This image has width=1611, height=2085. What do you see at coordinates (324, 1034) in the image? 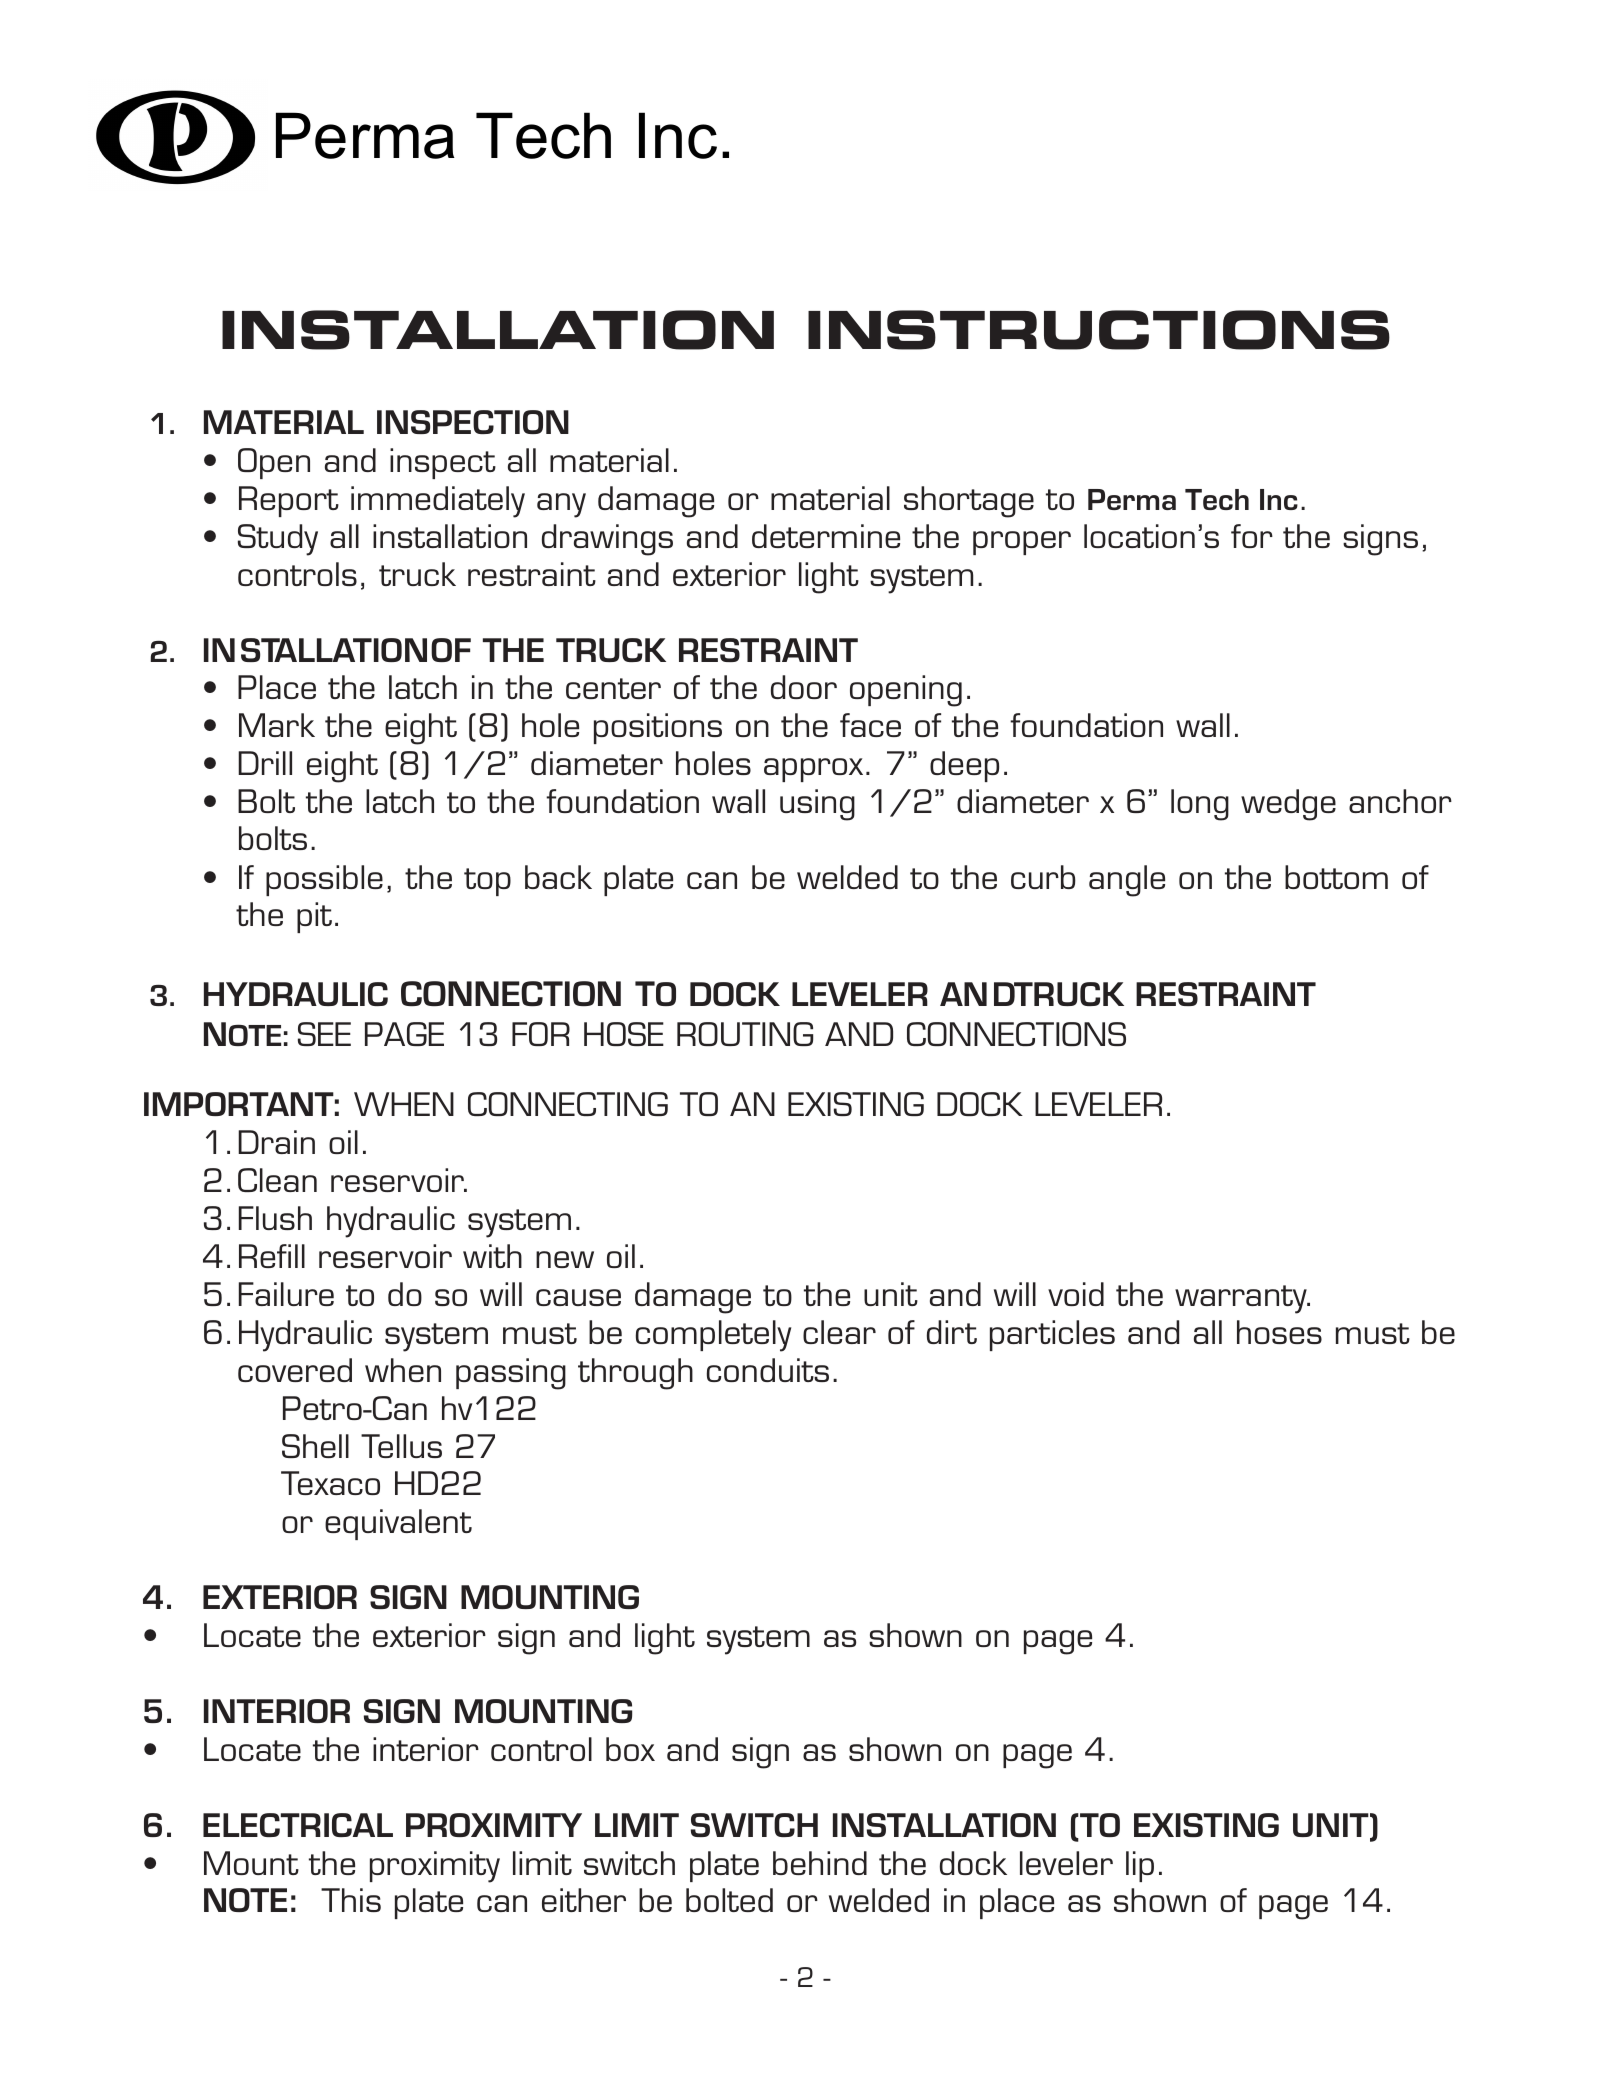
I see `SEE` at bounding box center [324, 1034].
